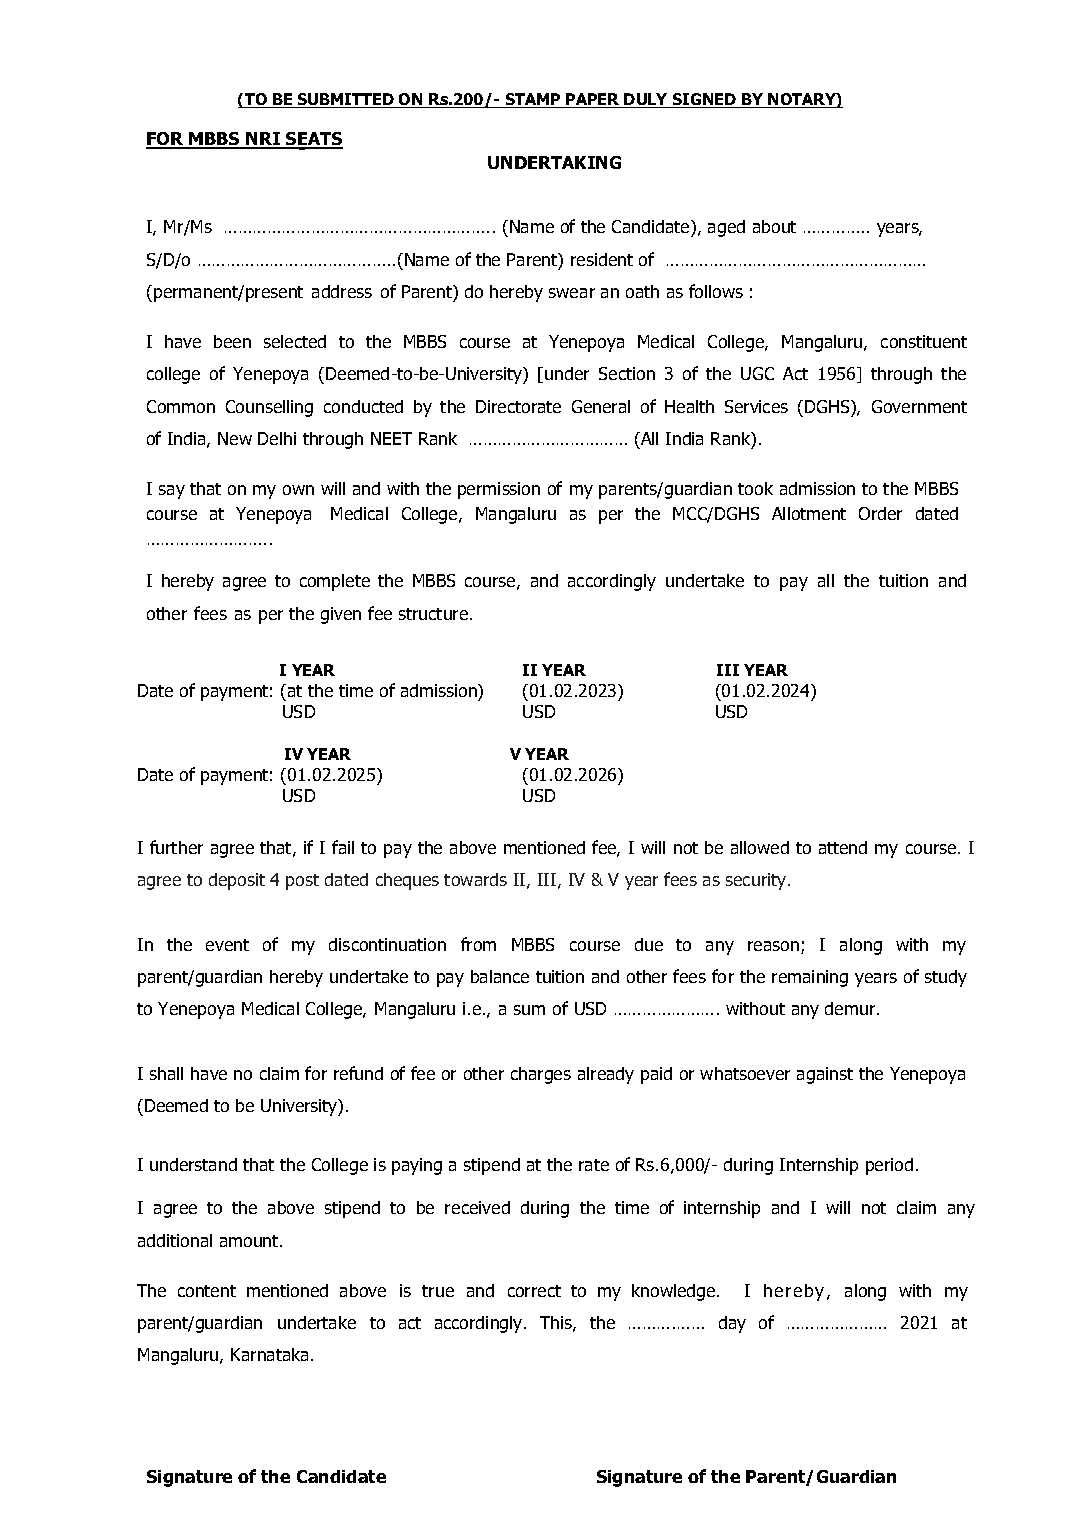 This image has width=1091, height=1540. I want to click on PAPER, so click(593, 100).
